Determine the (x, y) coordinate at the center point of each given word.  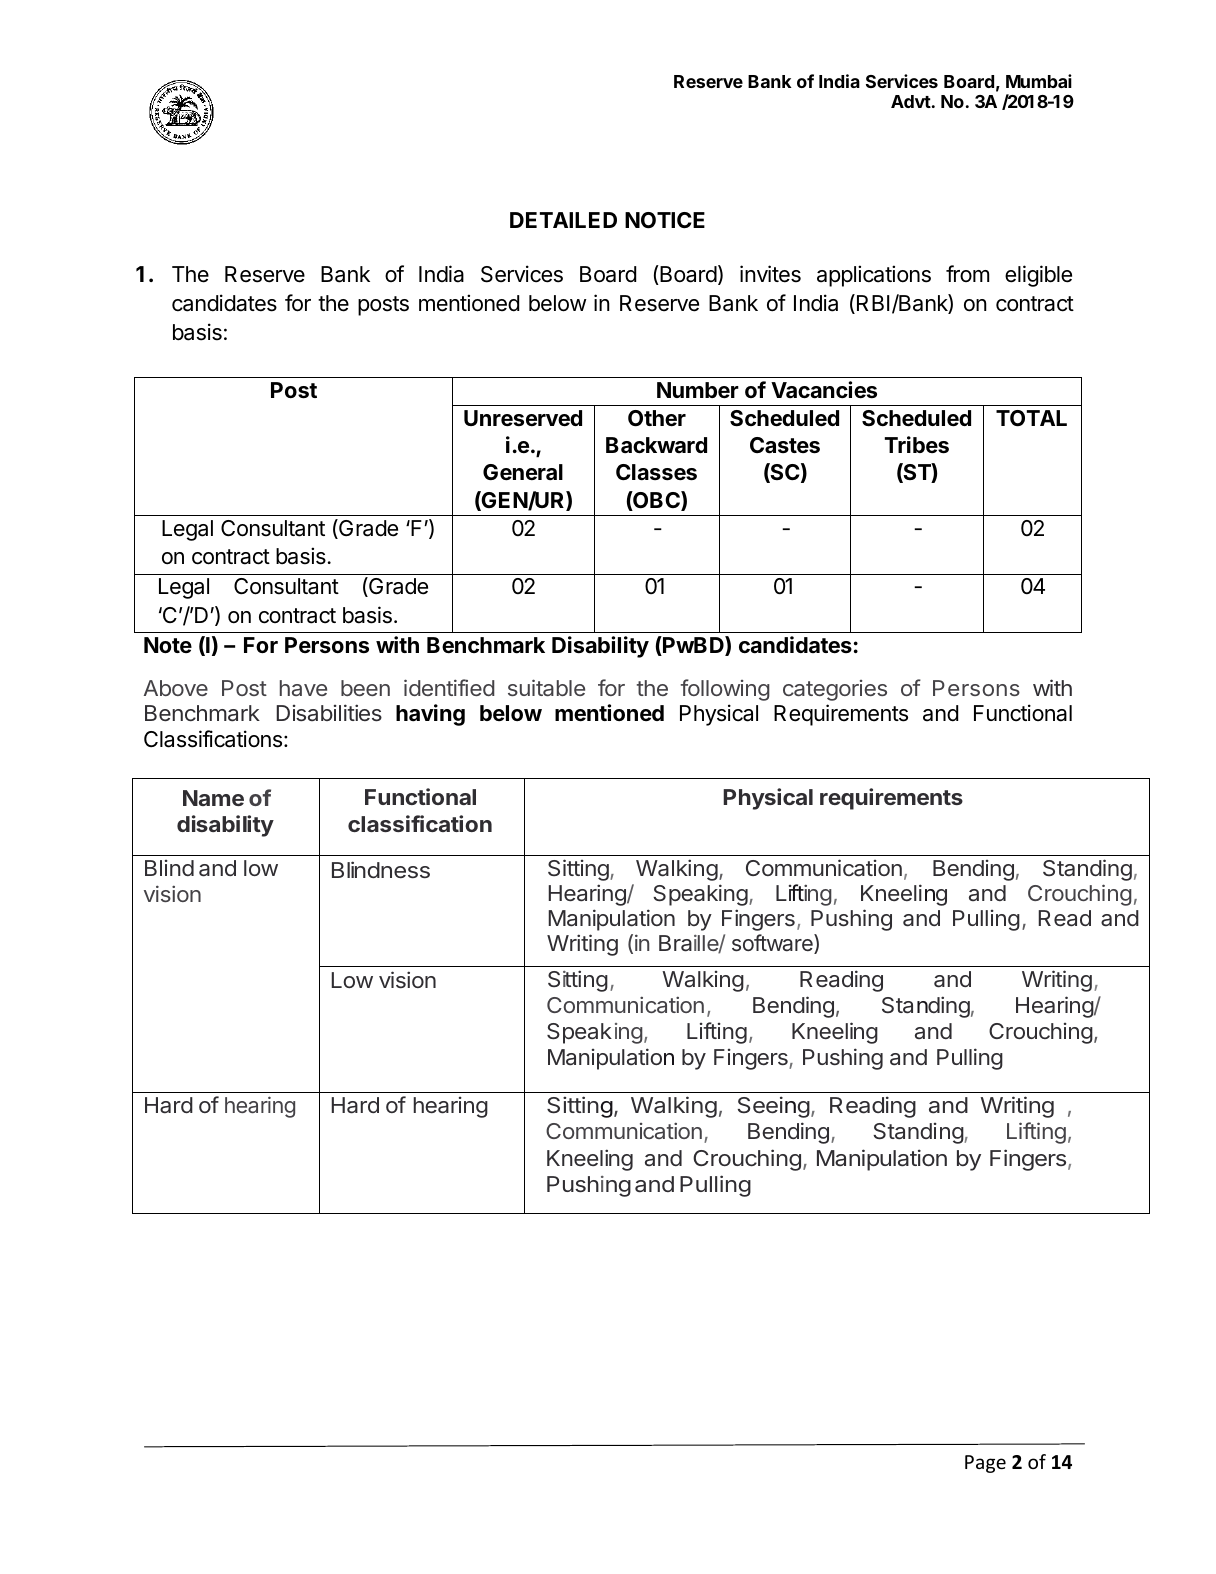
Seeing (774, 1107)
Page (985, 1464)
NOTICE (665, 220)
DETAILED (563, 220)
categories (835, 690)
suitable (546, 687)
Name (213, 798)
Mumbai (1039, 81)
